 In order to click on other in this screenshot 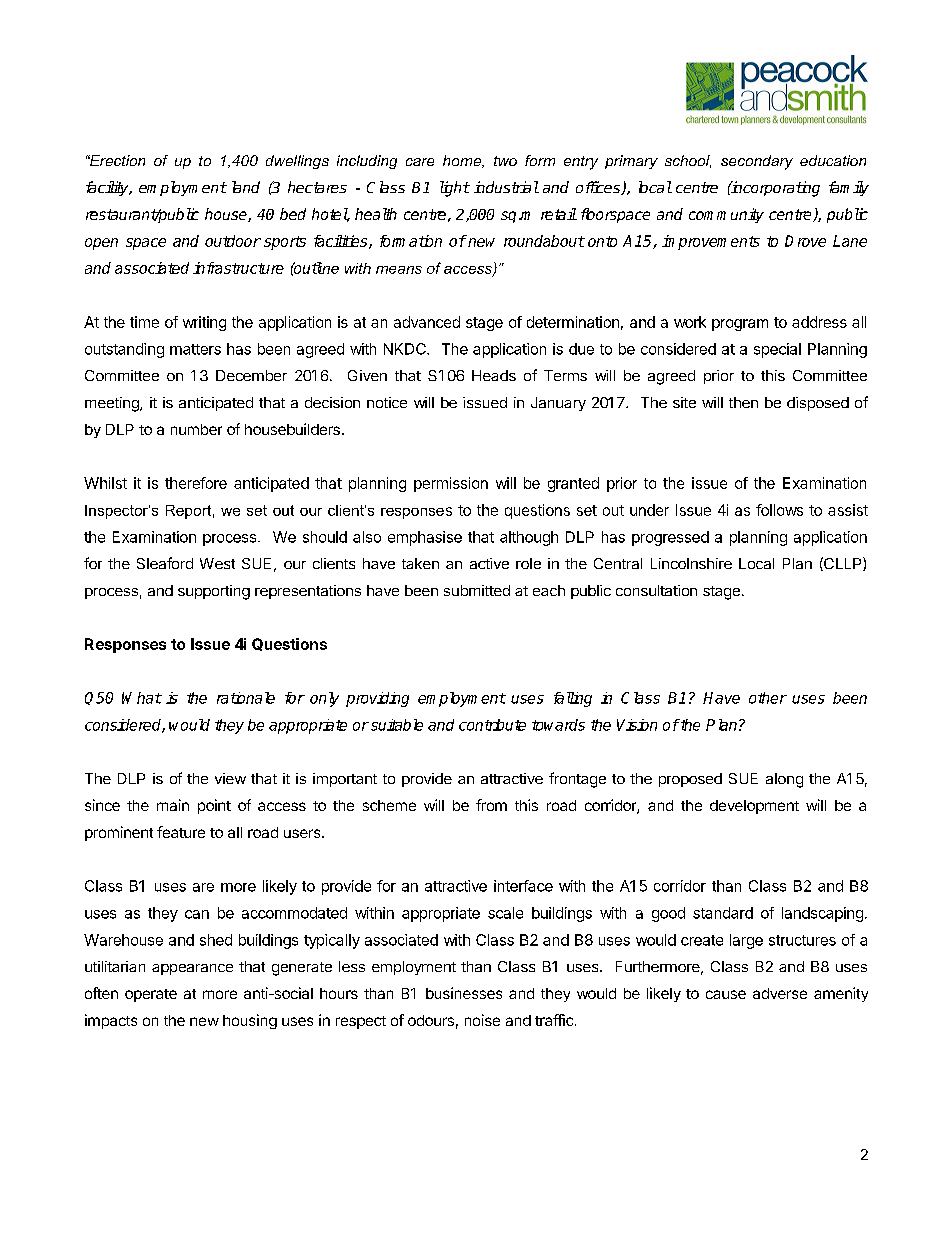, I will do `click(768, 698)`.
